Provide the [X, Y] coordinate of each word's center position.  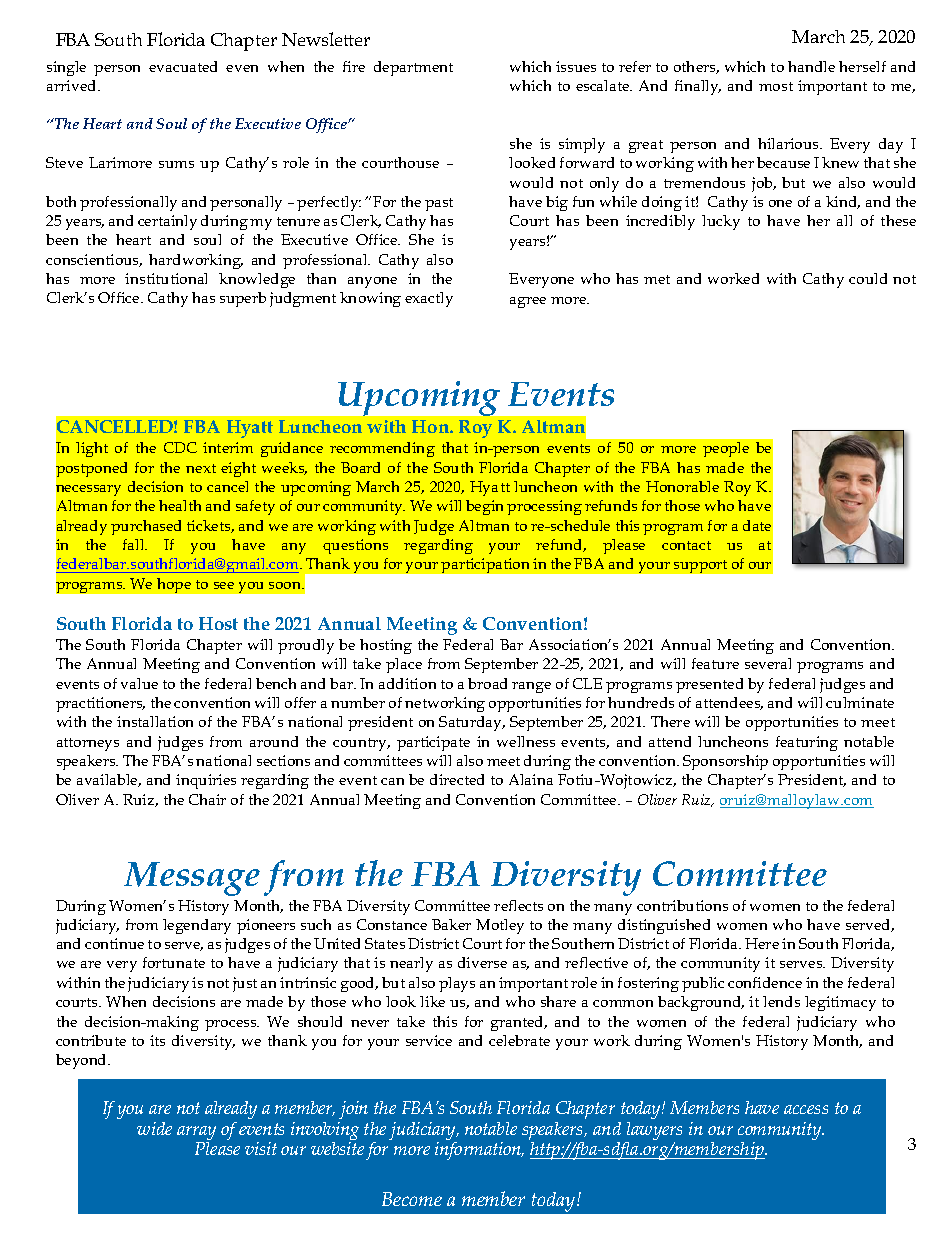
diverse [482, 962]
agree [528, 302]
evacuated [183, 66]
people [726, 449]
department [413, 68]
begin [484, 507]
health [180, 505]
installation [155, 721]
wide [154, 1128]
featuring [807, 743]
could [868, 278]
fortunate [174, 962]
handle [811, 66]
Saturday [471, 723]
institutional [166, 278]
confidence [765, 982]
